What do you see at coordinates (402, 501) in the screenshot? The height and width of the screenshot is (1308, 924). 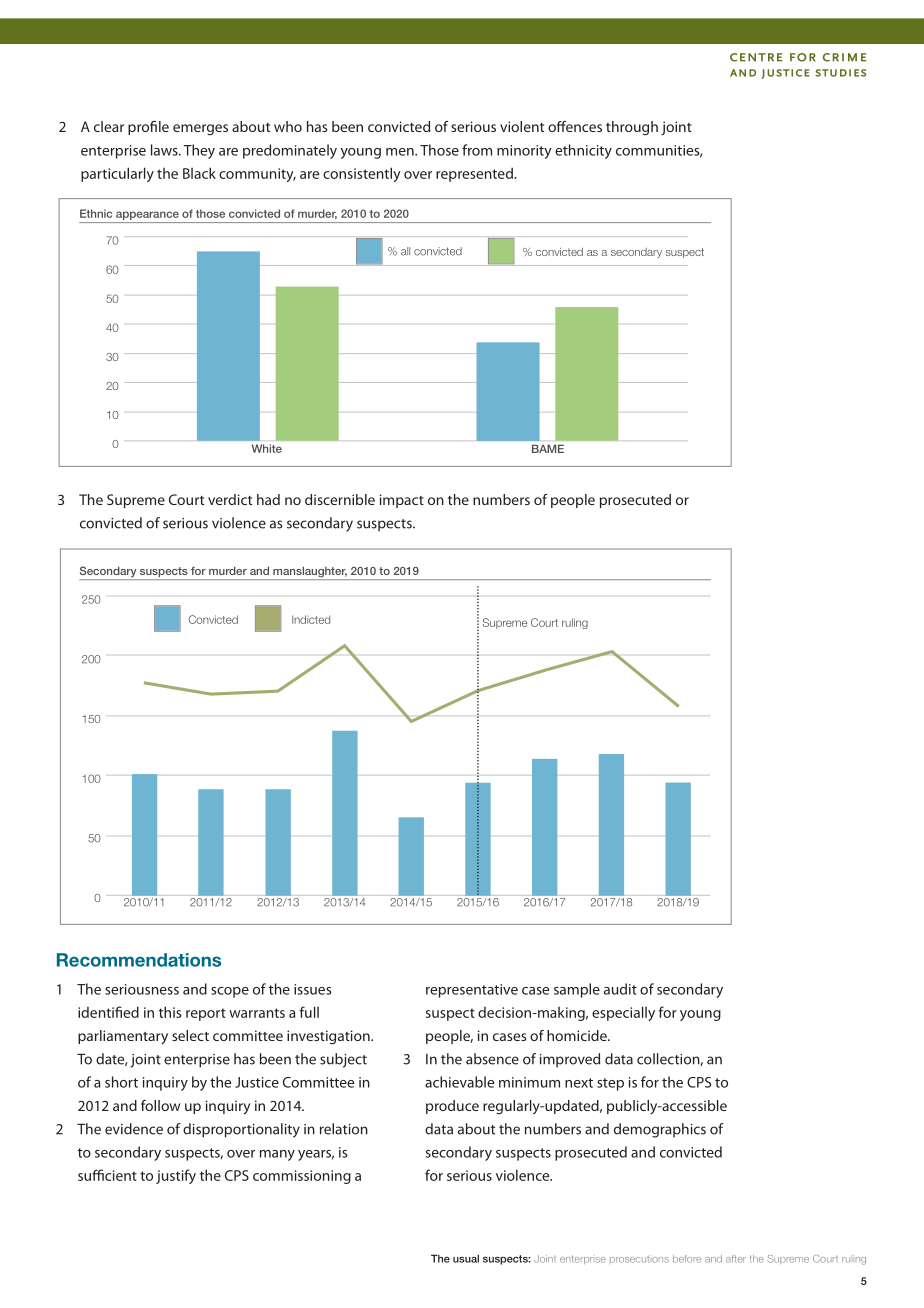 I see `impact` at bounding box center [402, 501].
